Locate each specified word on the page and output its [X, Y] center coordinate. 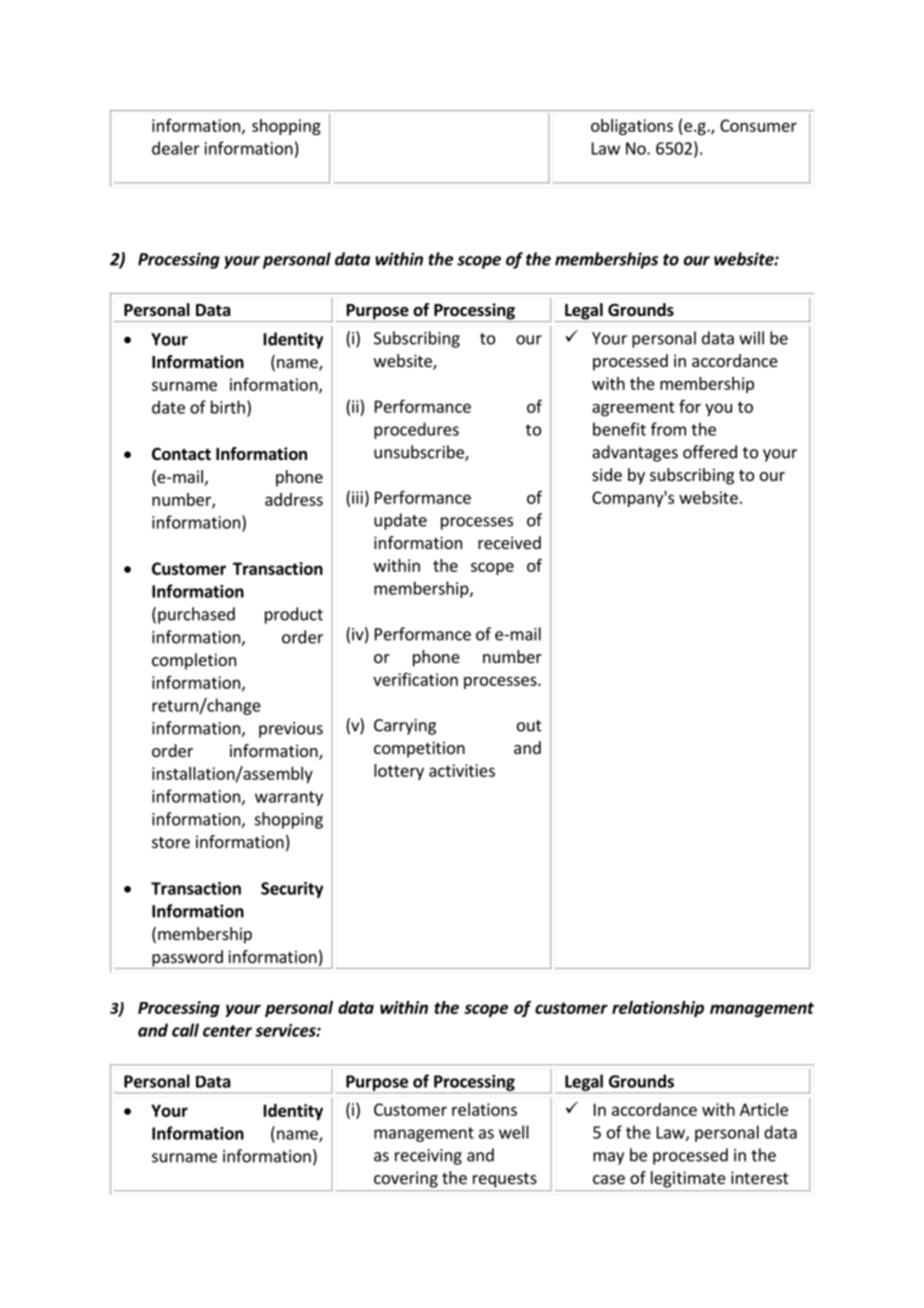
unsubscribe [420, 453]
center [227, 1031]
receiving [428, 1157]
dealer [176, 148]
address [294, 499]
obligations [632, 127]
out [529, 726]
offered [710, 452]
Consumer [758, 125]
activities [462, 770]
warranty [289, 798]
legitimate [688, 1179]
